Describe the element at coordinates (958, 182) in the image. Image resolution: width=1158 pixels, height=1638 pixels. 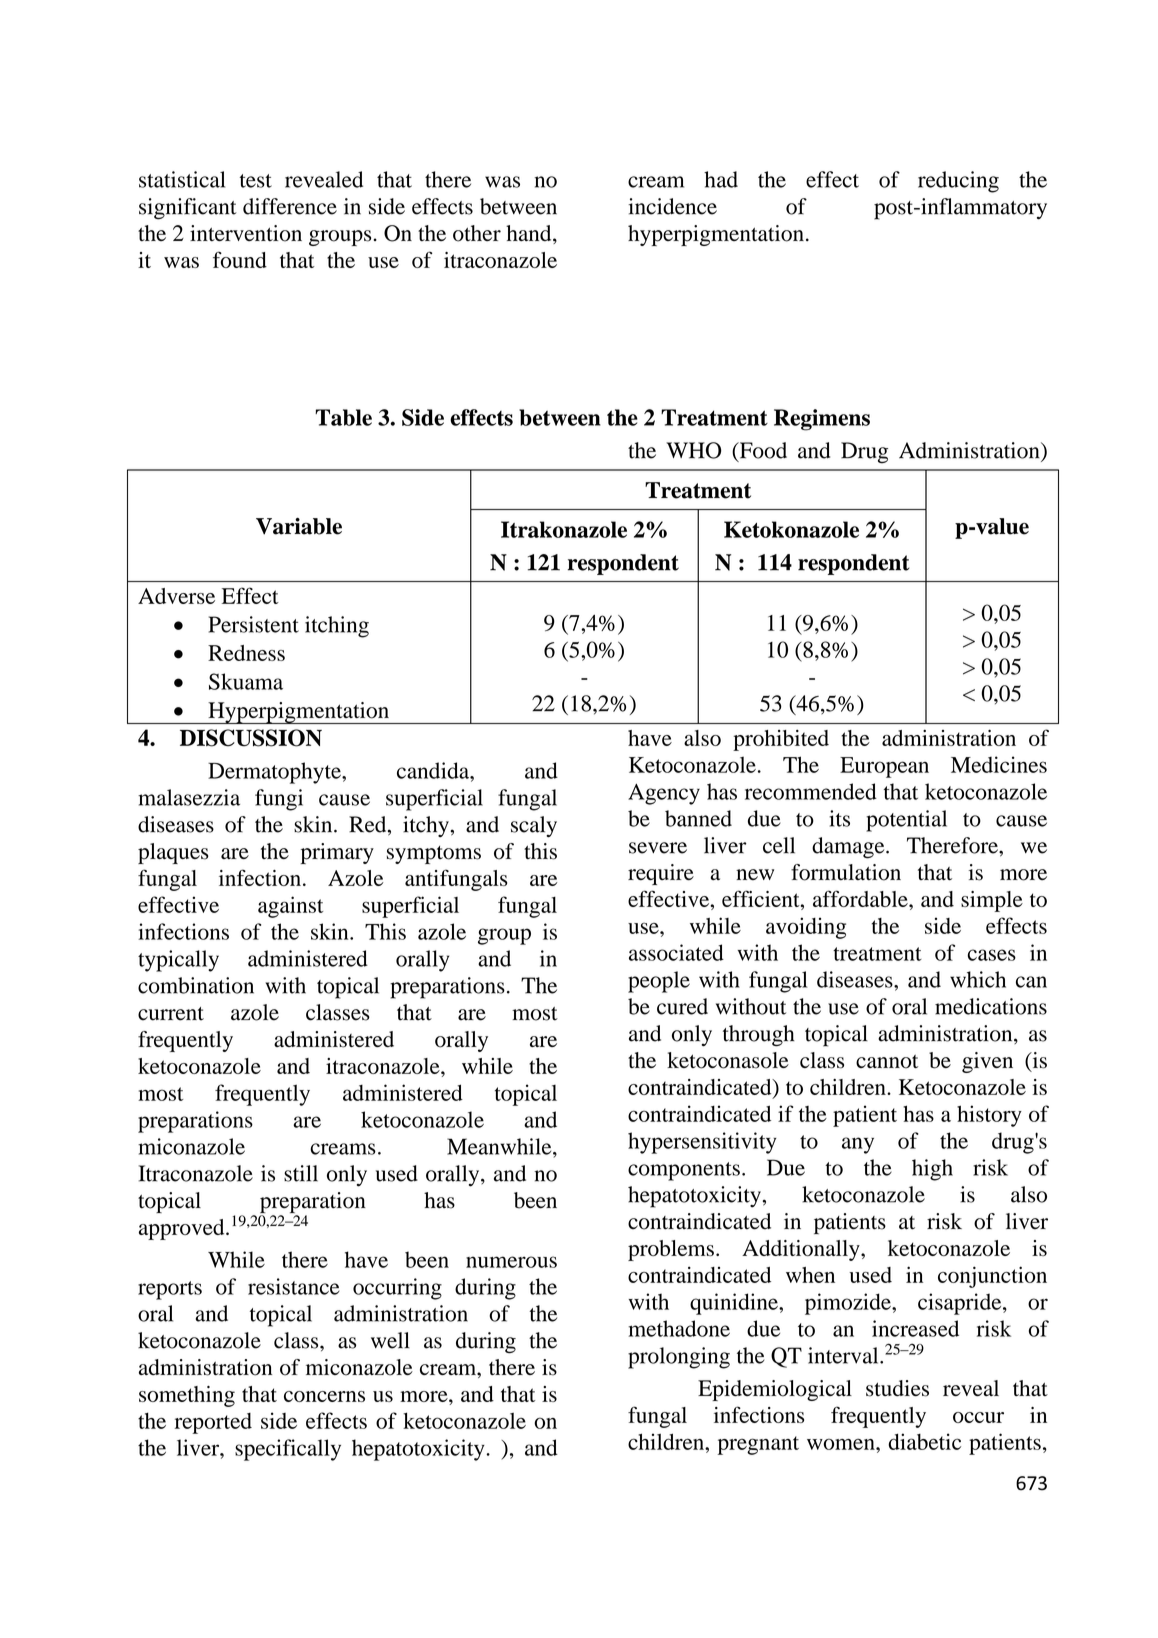
I see `reducing` at that location.
